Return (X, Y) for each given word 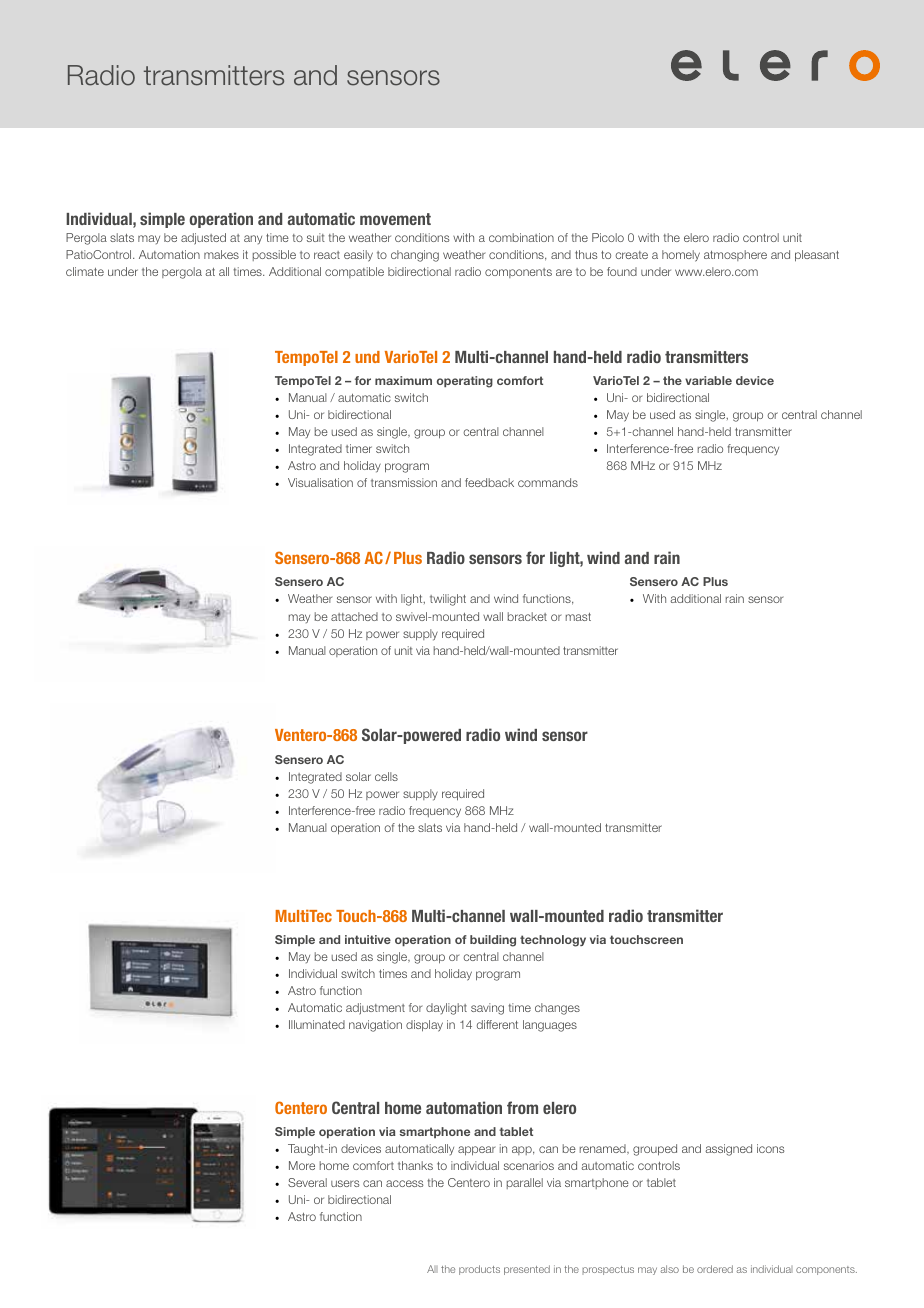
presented (527, 1270)
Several (307, 1182)
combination (521, 237)
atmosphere (735, 255)
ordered (715, 1269)
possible (274, 255)
